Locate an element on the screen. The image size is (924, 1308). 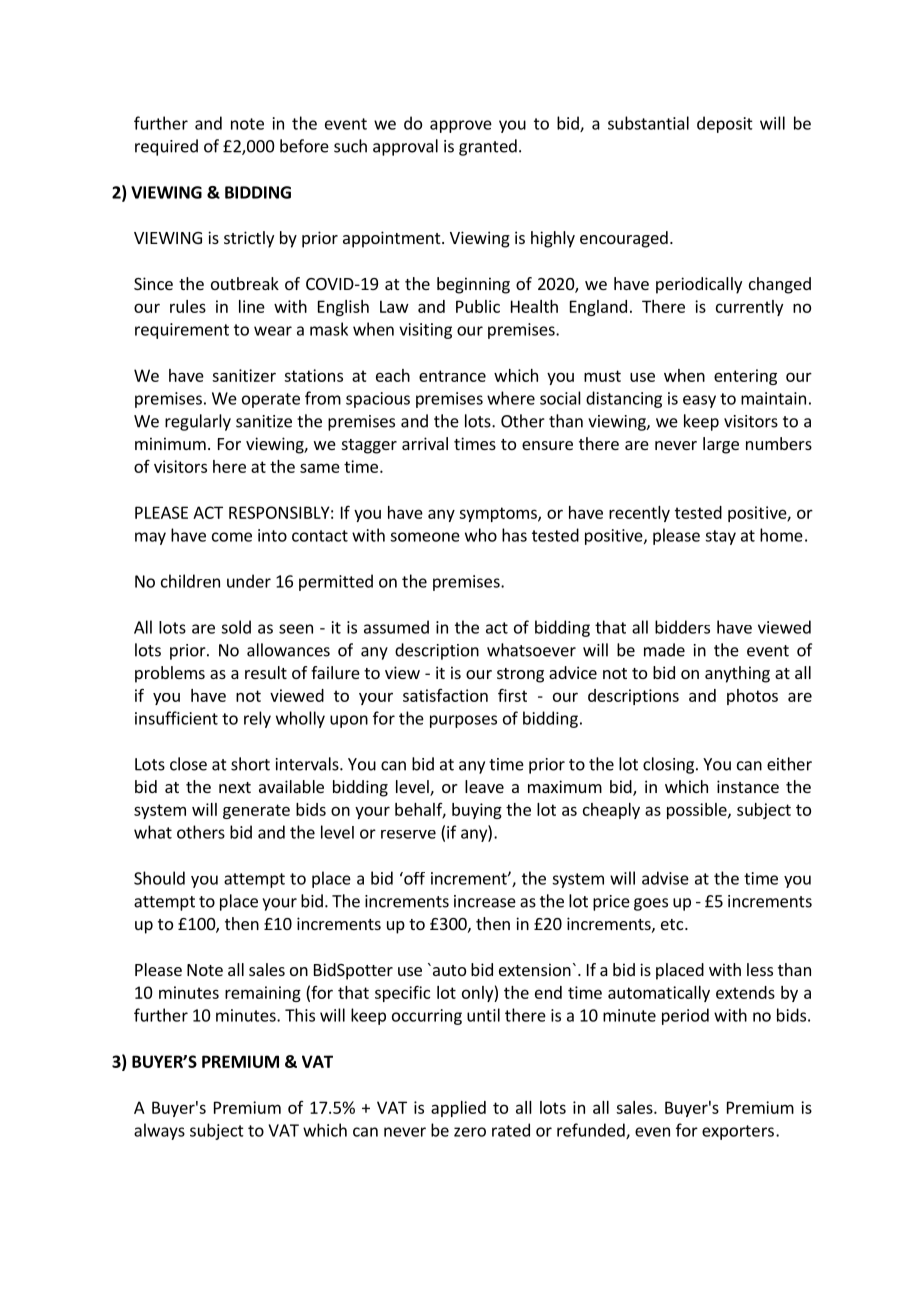
always is located at coordinates (159, 1131).
